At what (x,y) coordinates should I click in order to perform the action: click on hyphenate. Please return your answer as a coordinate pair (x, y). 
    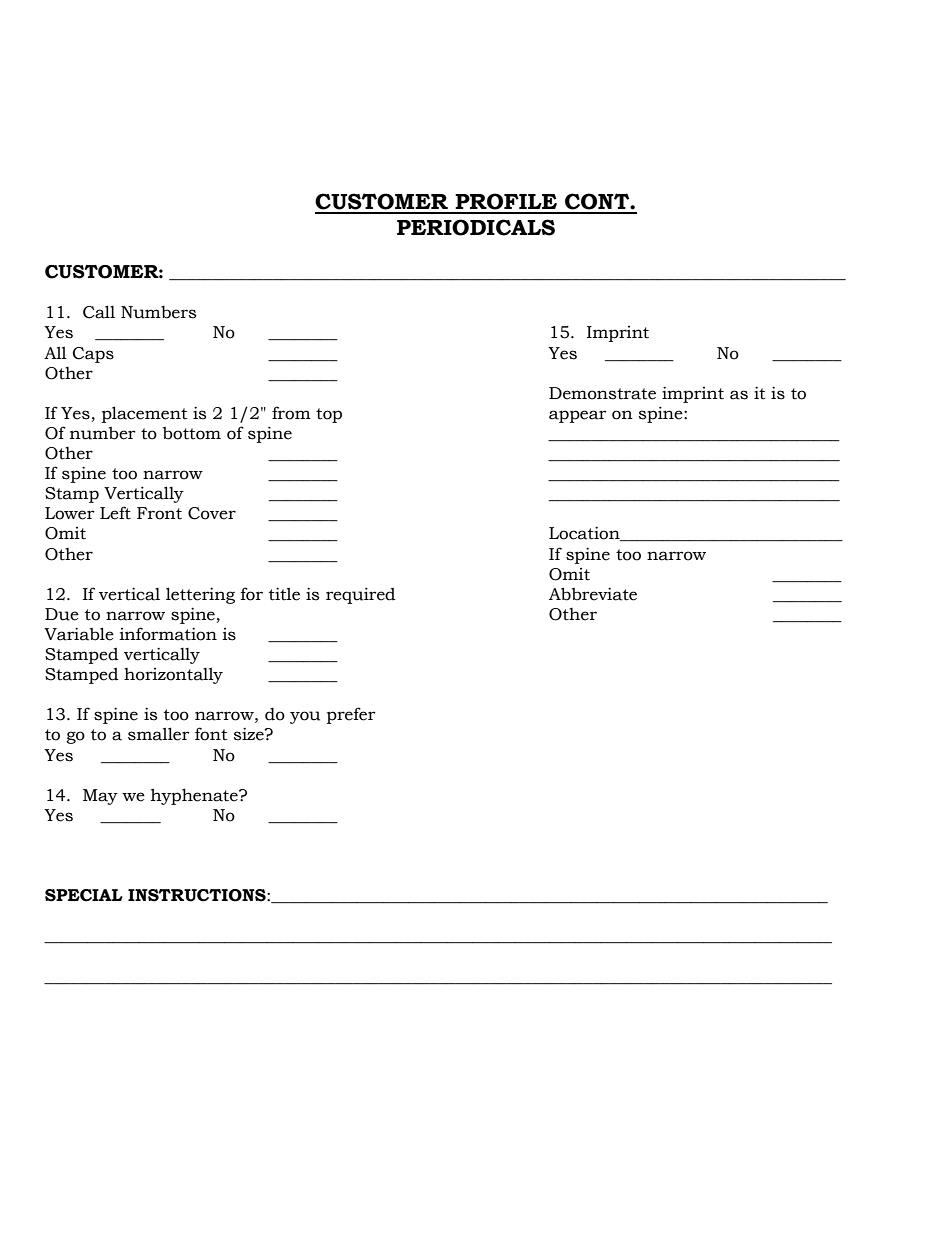
    Looking at the image, I should click on (195, 796).
